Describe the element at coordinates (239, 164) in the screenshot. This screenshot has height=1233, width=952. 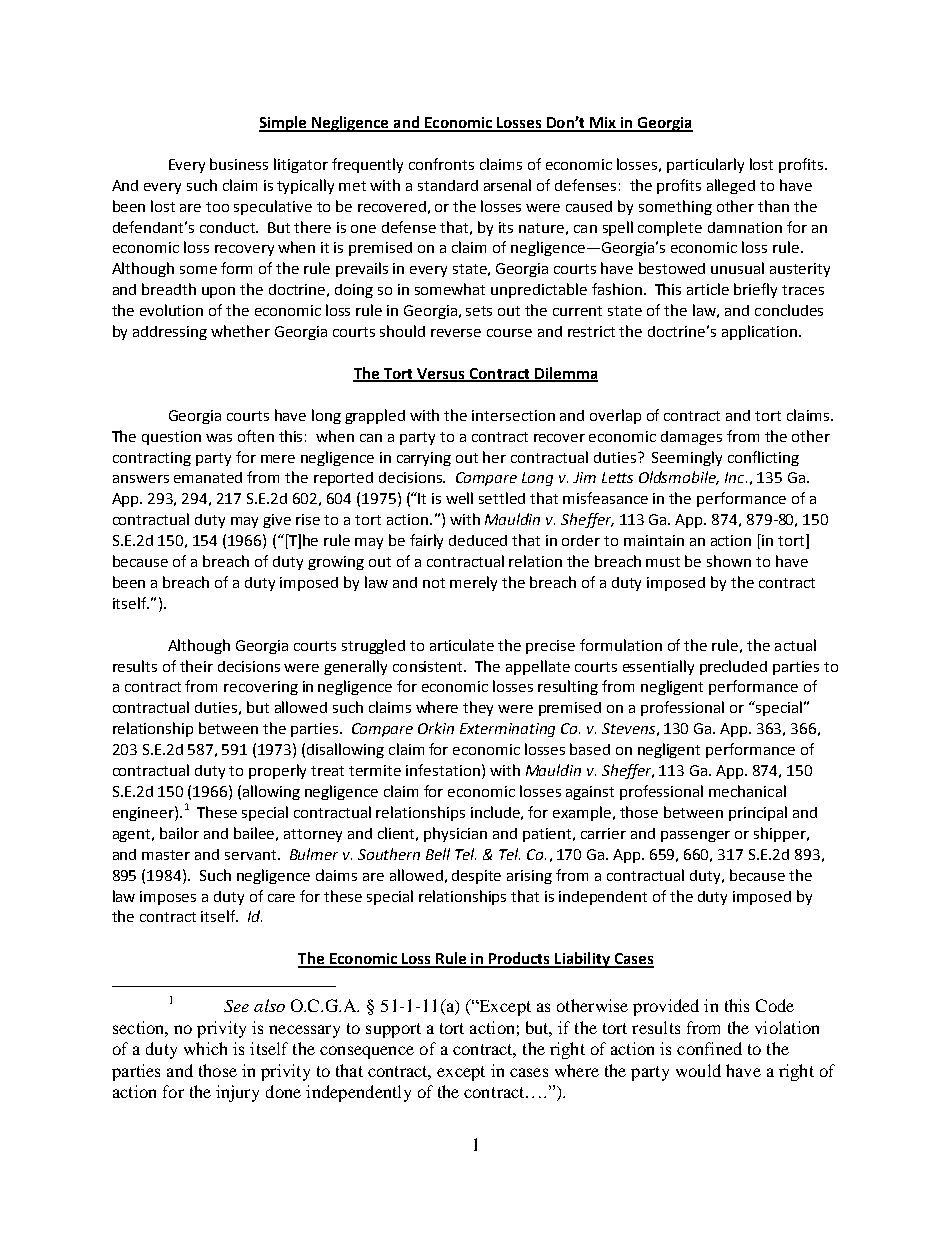
I see `business` at that location.
